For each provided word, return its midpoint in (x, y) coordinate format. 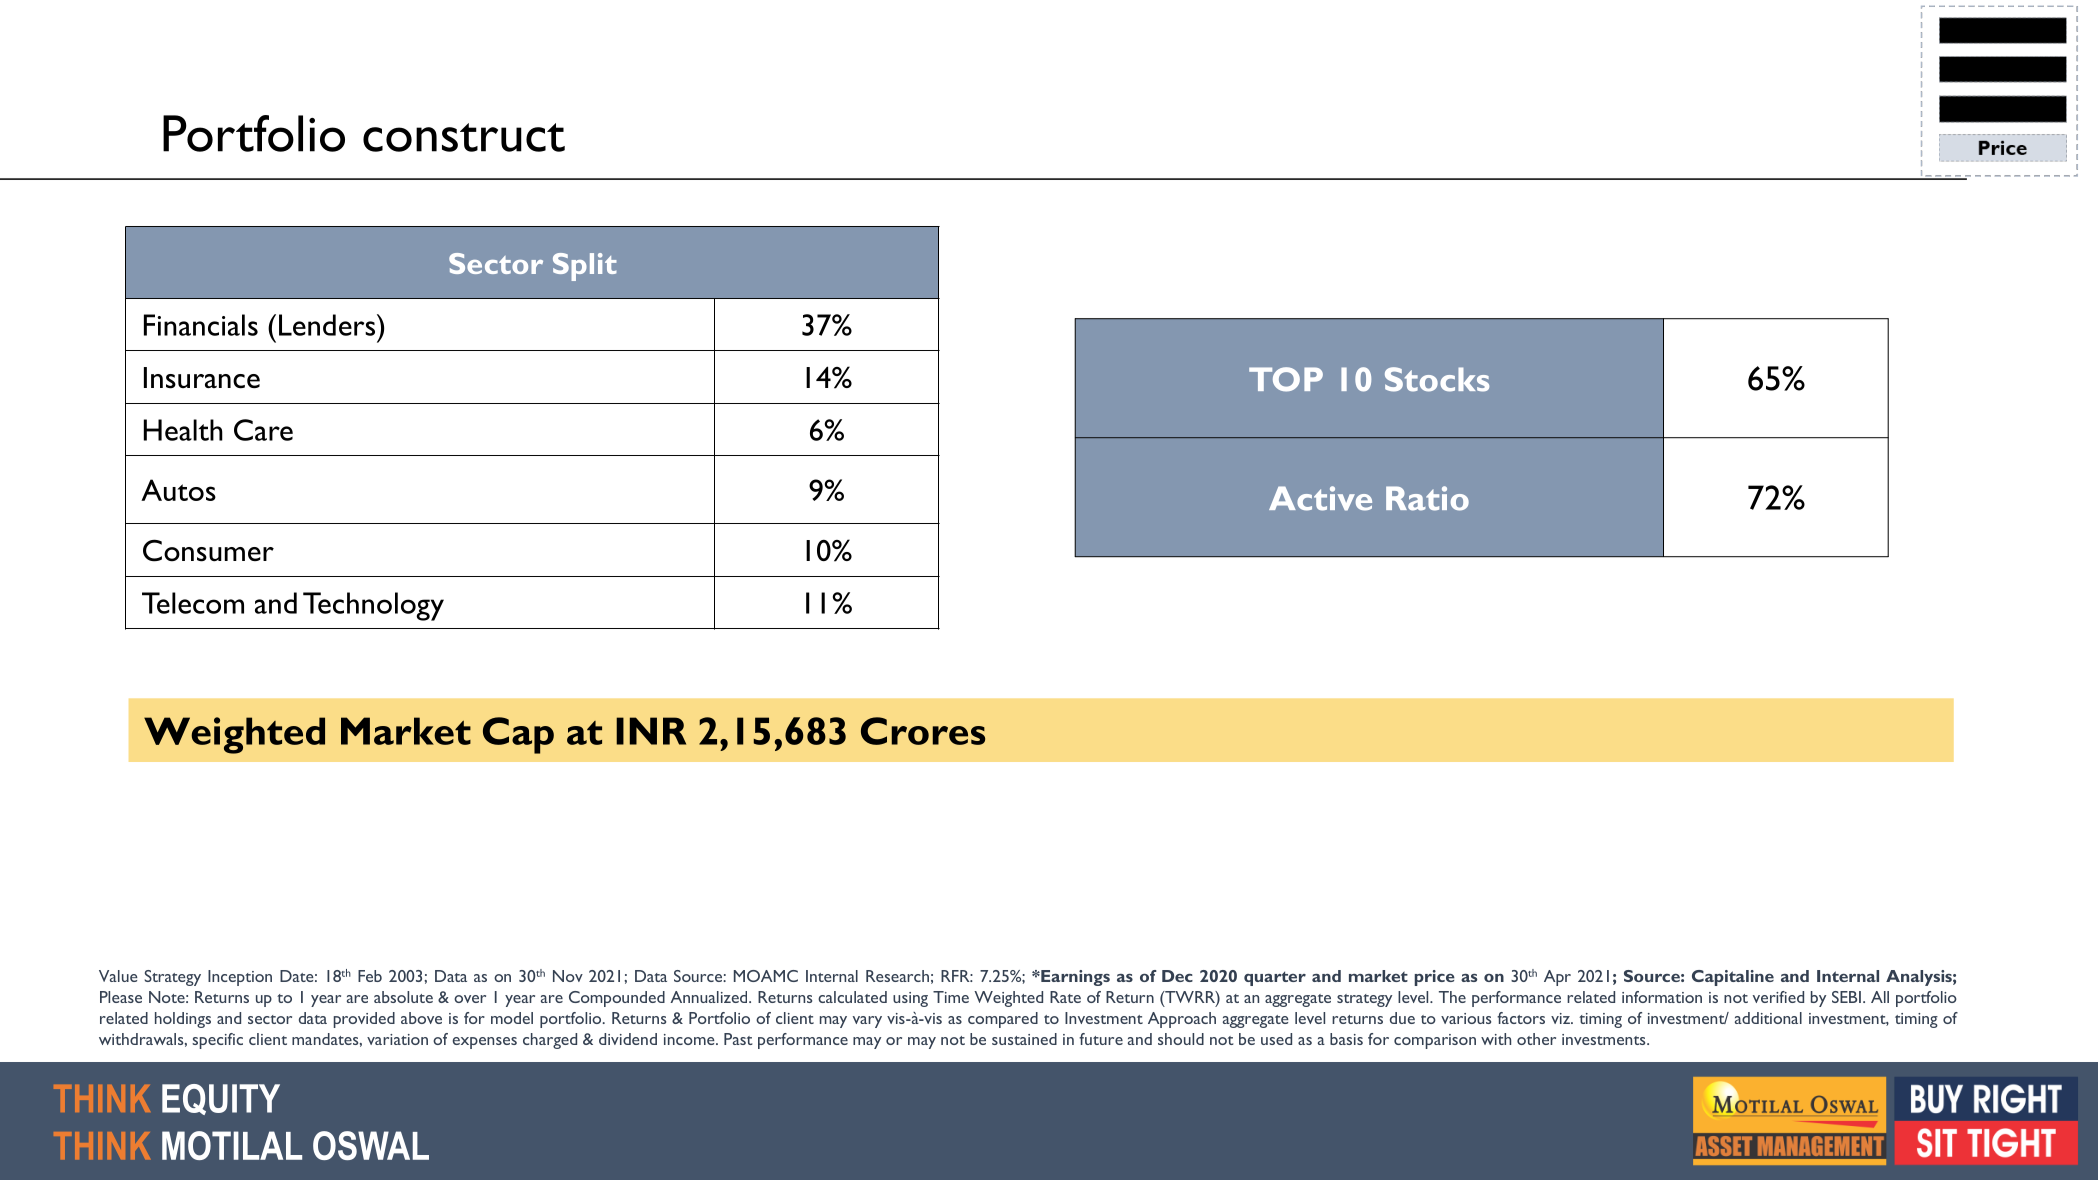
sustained (1024, 1039)
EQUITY (221, 1099)
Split (585, 267)
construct (464, 137)
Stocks (1437, 379)
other (1536, 1039)
